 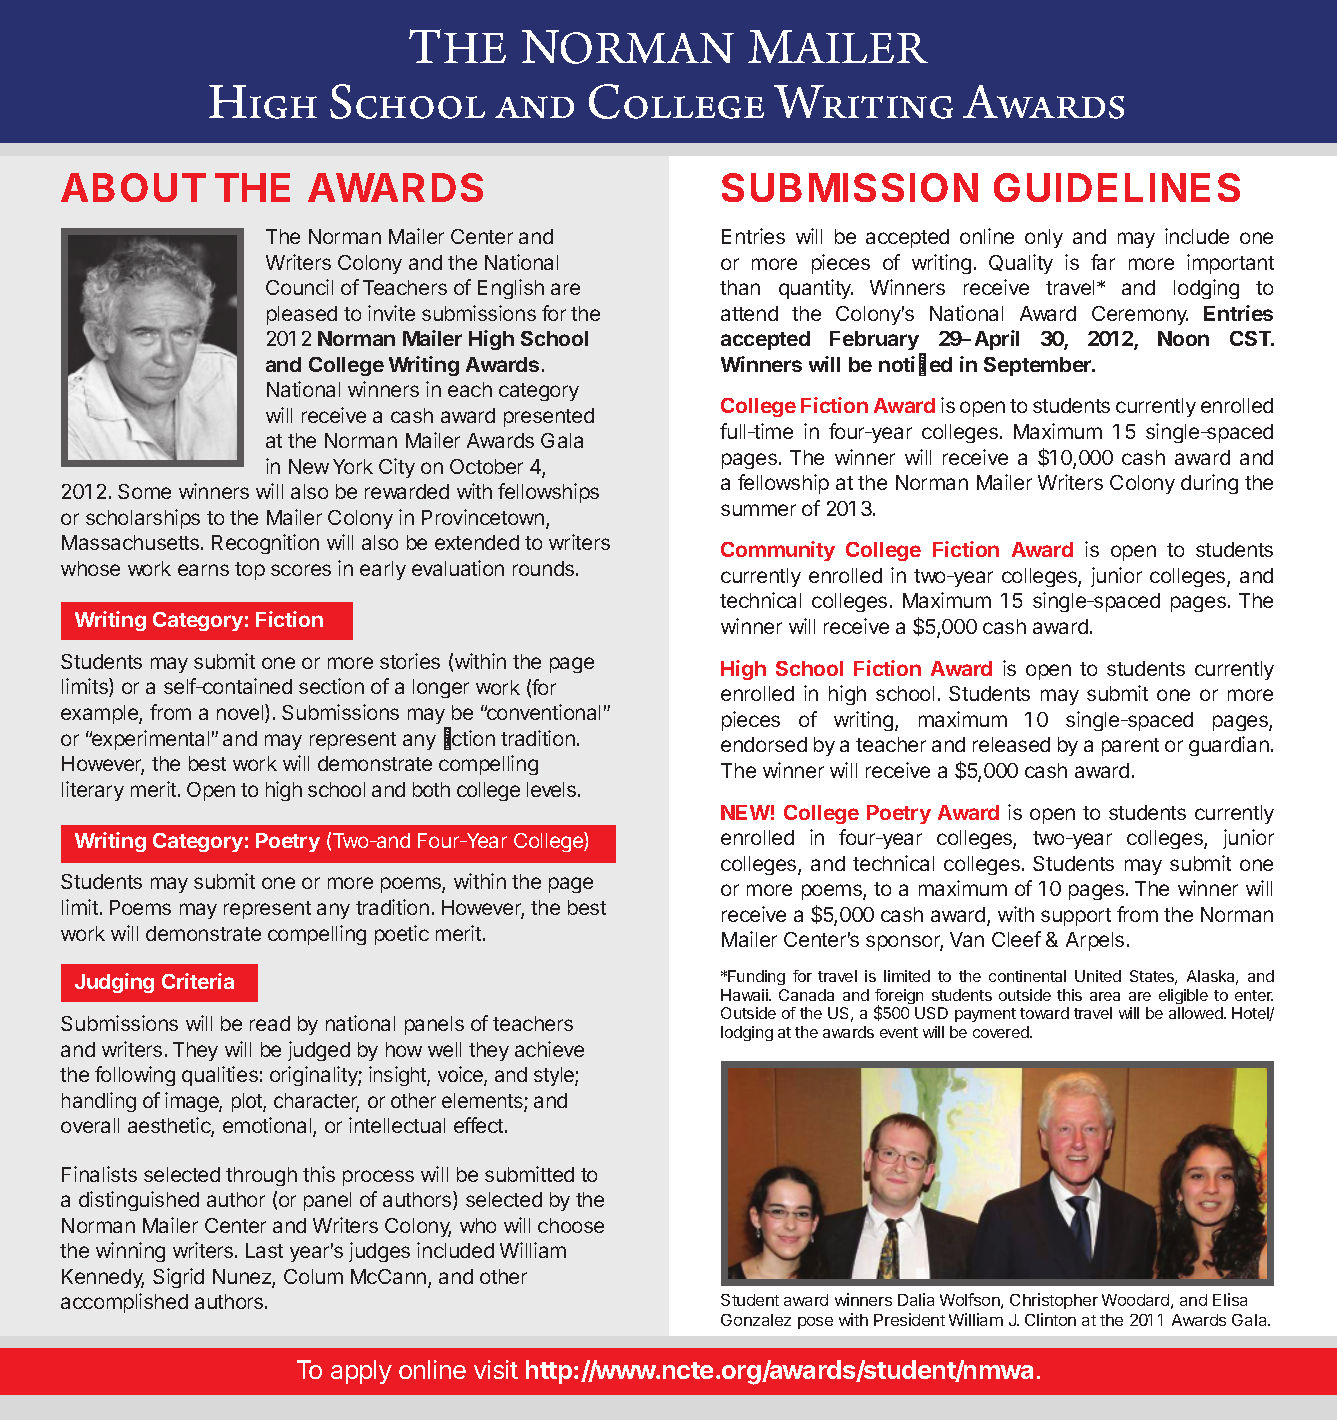 What do you see at coordinates (241, 713) in the screenshot?
I see `novel` at bounding box center [241, 713].
